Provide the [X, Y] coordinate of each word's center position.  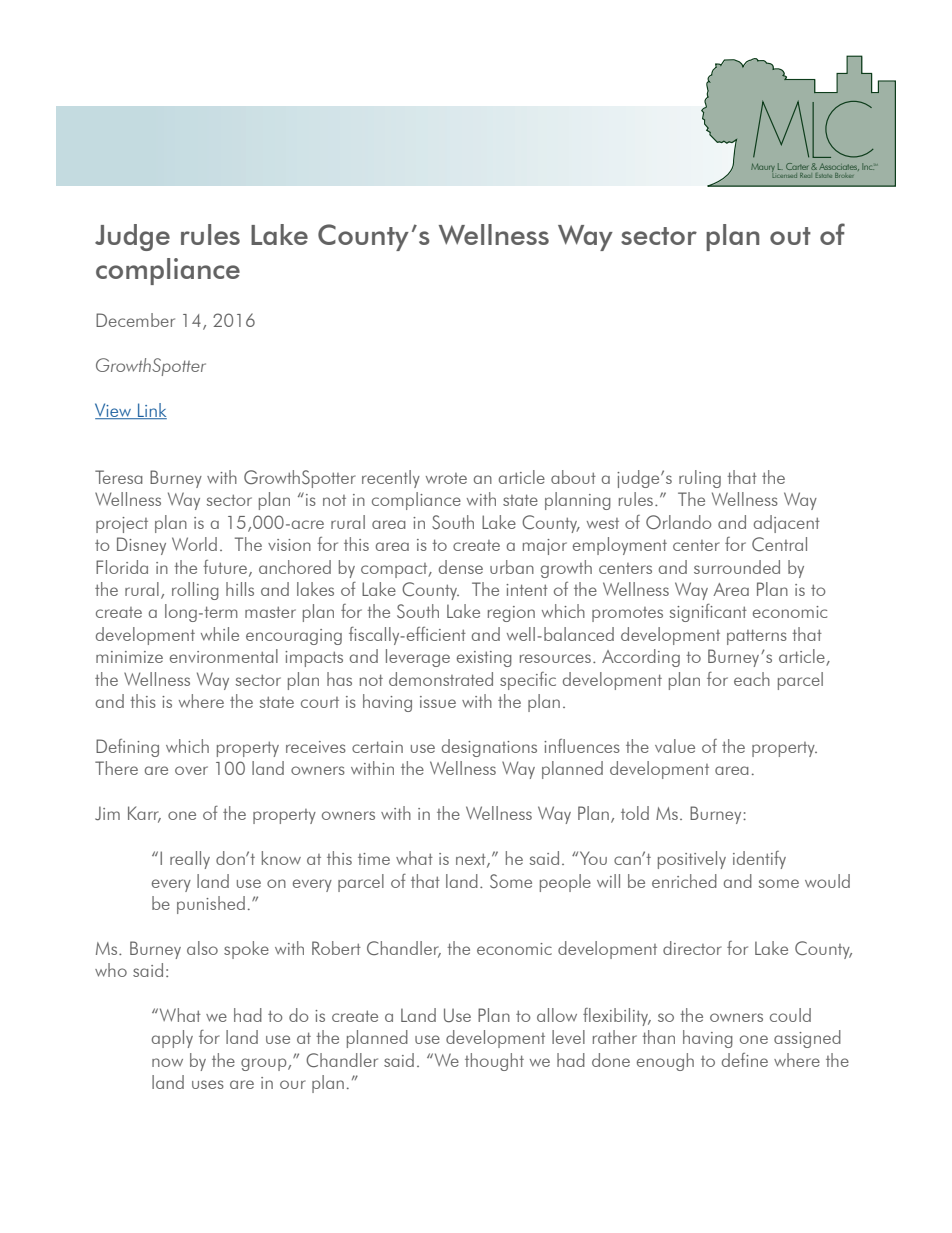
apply [172, 1039]
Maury [763, 168]
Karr [144, 814]
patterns [757, 637]
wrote [446, 478]
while [220, 634]
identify [759, 860]
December [135, 320]
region [511, 614]
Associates [839, 167]
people [565, 883]
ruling [700, 479]
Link [151, 411]
